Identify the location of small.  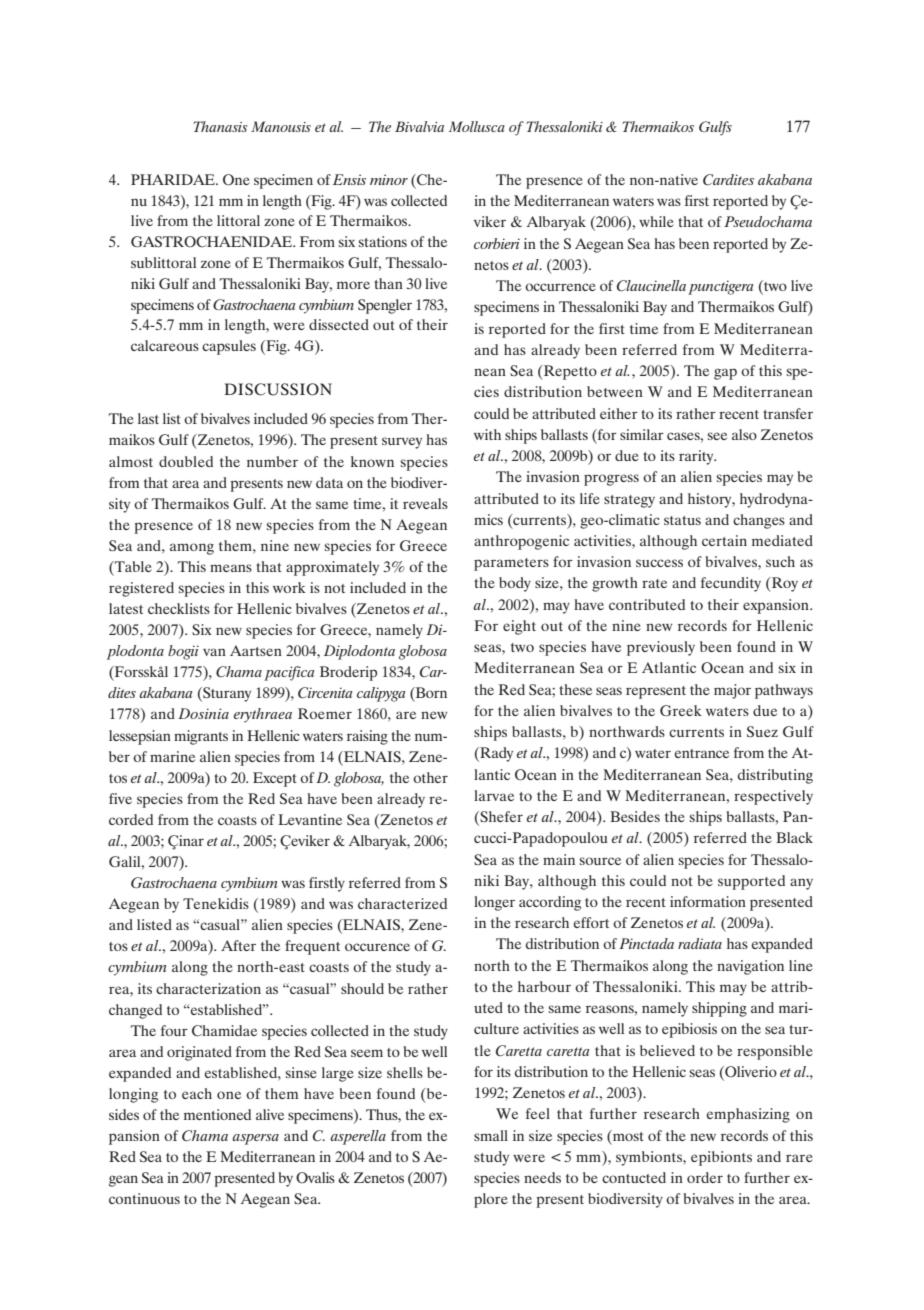
(491, 1135).
